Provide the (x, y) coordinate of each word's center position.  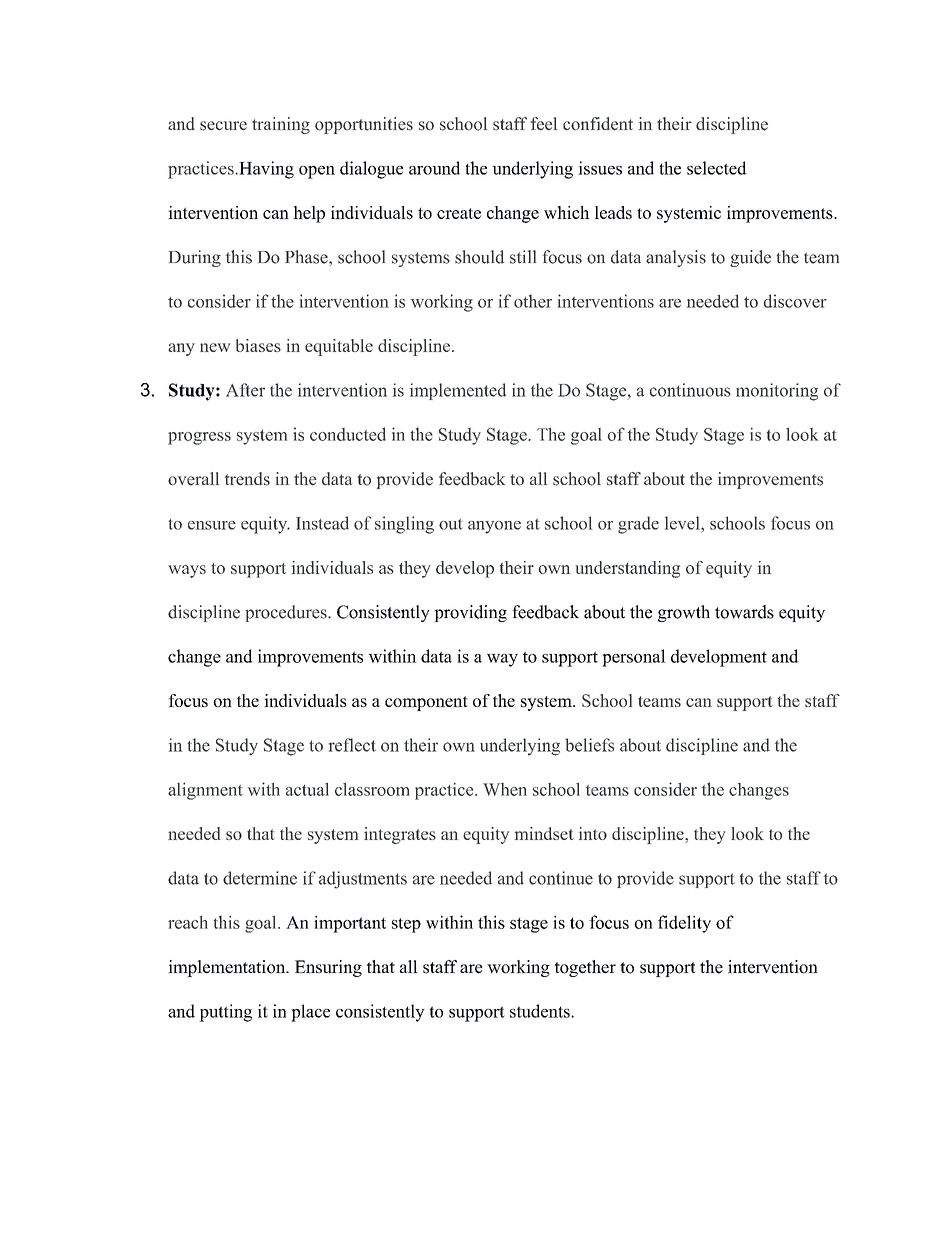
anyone (494, 527)
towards (744, 612)
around (434, 168)
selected (717, 168)
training (281, 125)
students (541, 1011)
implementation (227, 968)
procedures (287, 613)
